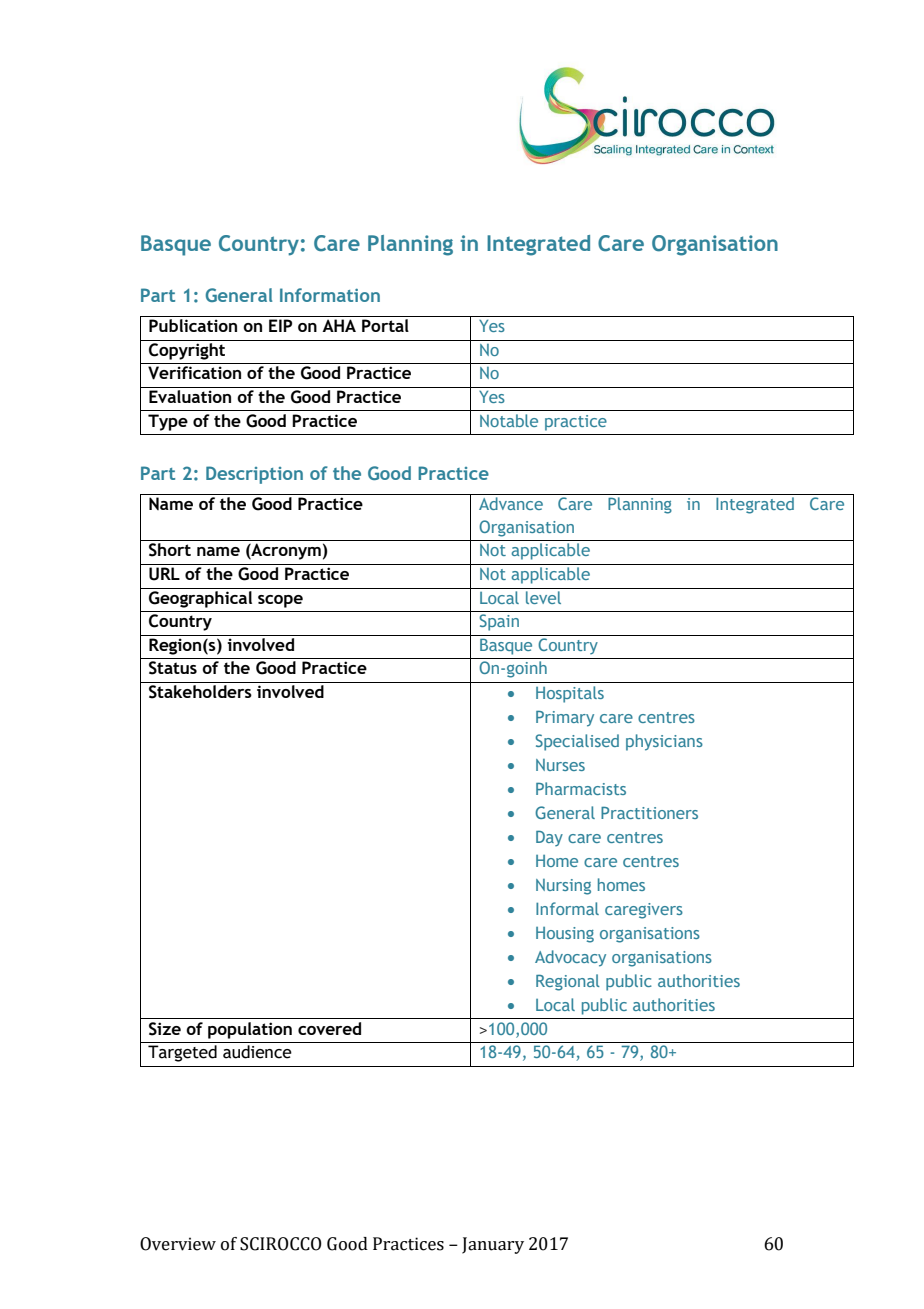 This screenshot has width=924, height=1309. Describe the element at coordinates (385, 325) in the screenshot. I see `Portal` at that location.
